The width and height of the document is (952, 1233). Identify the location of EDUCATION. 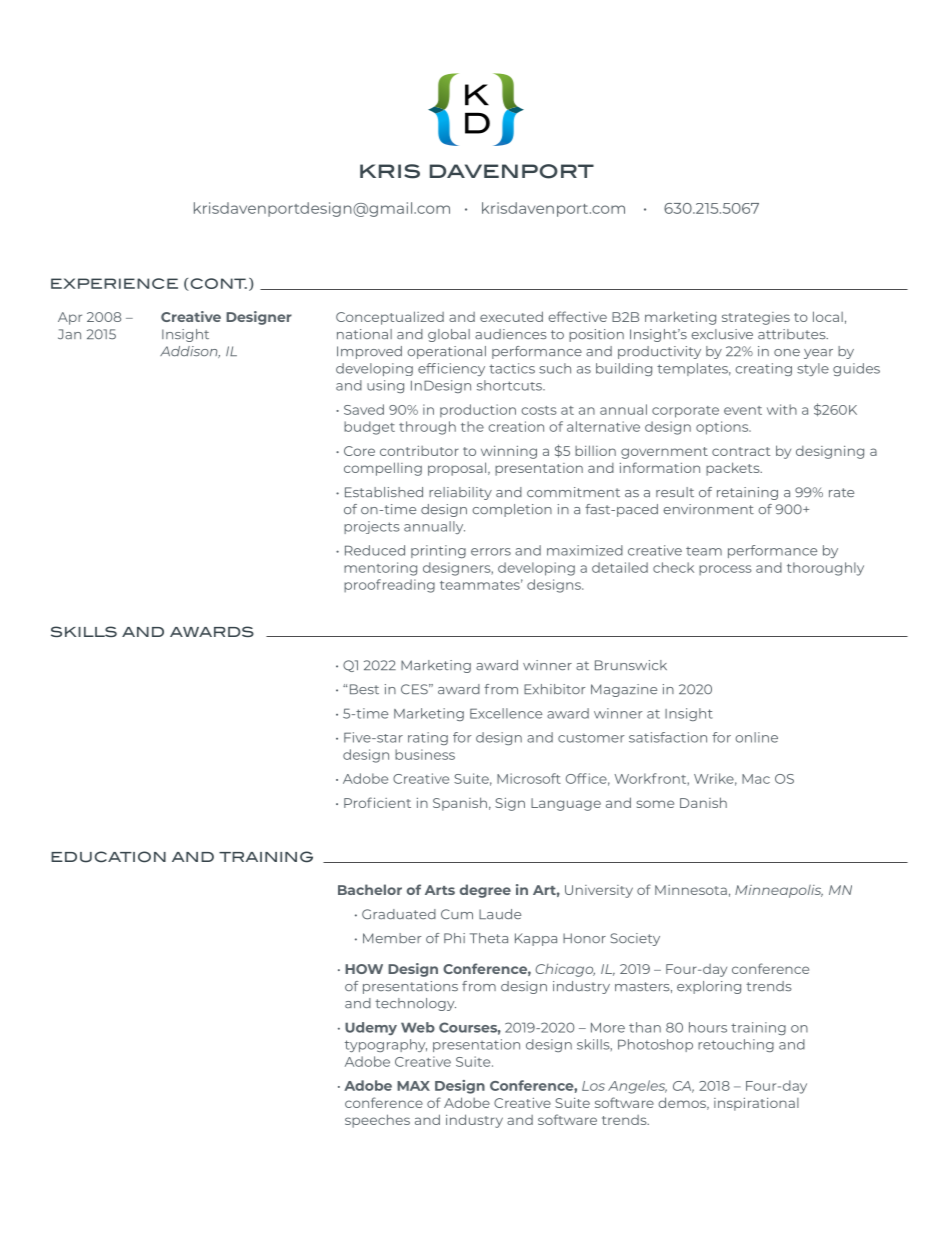
(108, 857).
